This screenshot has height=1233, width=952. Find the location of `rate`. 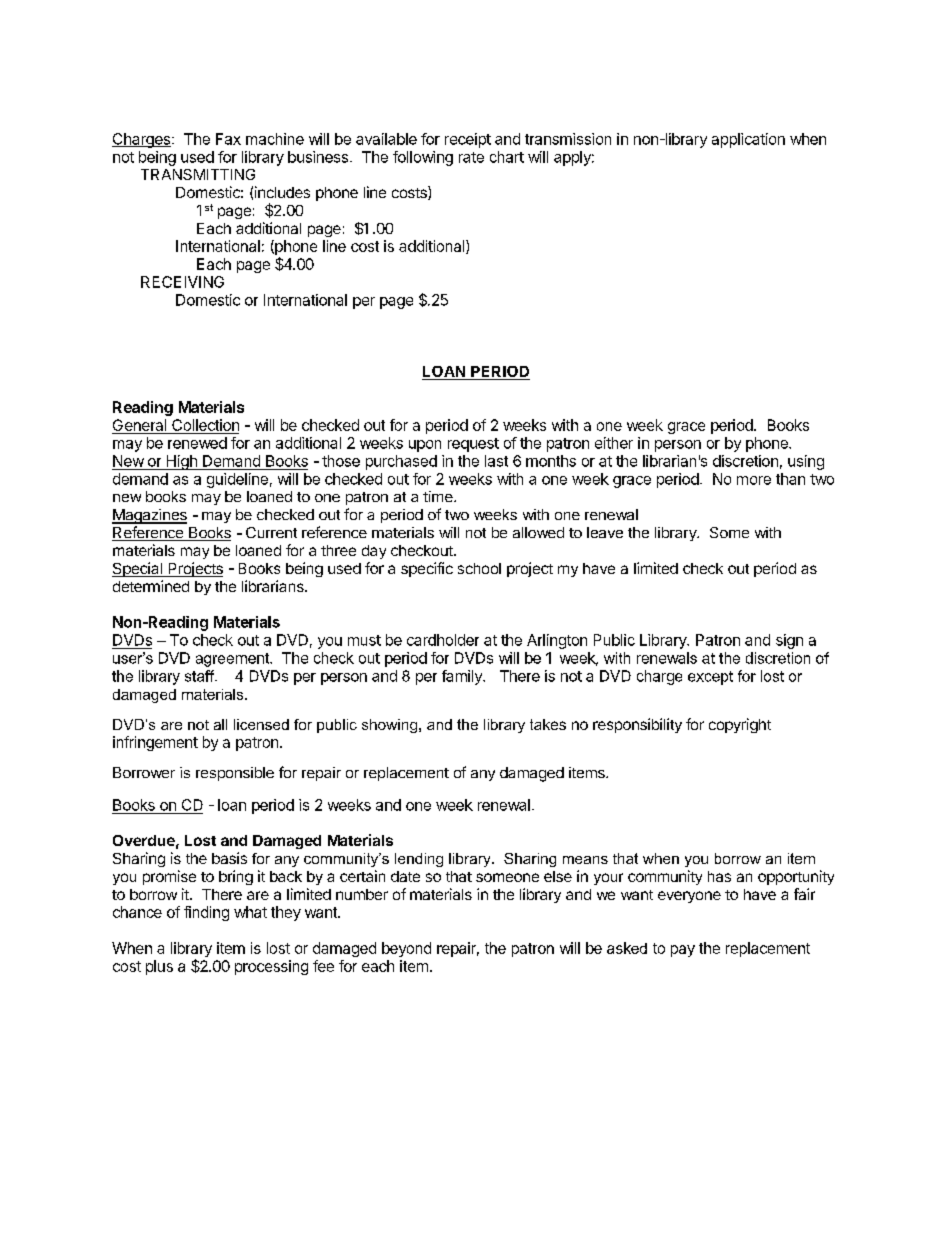

rate is located at coordinates (471, 157).
